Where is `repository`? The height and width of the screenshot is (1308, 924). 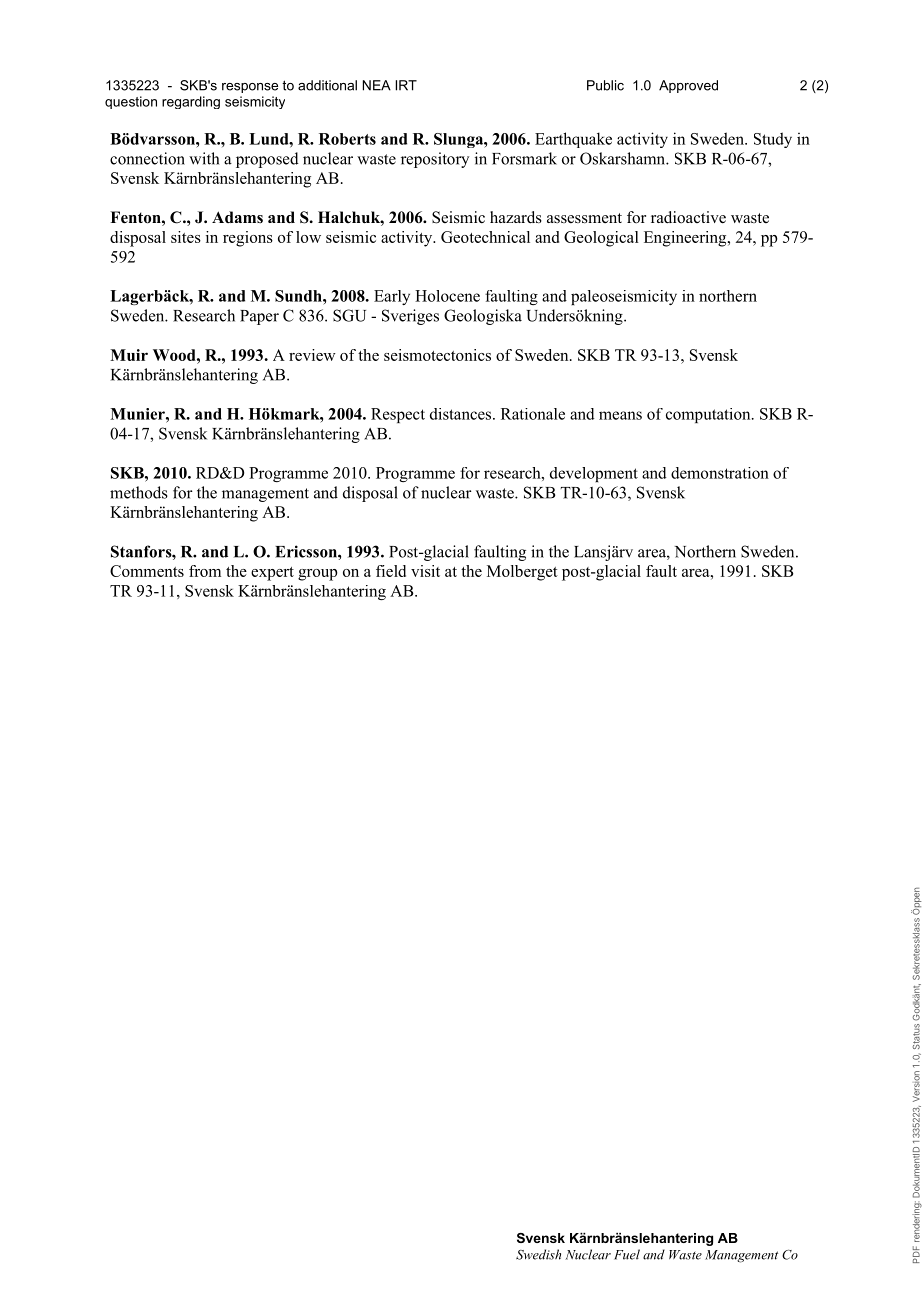 repository is located at coordinates (435, 160).
